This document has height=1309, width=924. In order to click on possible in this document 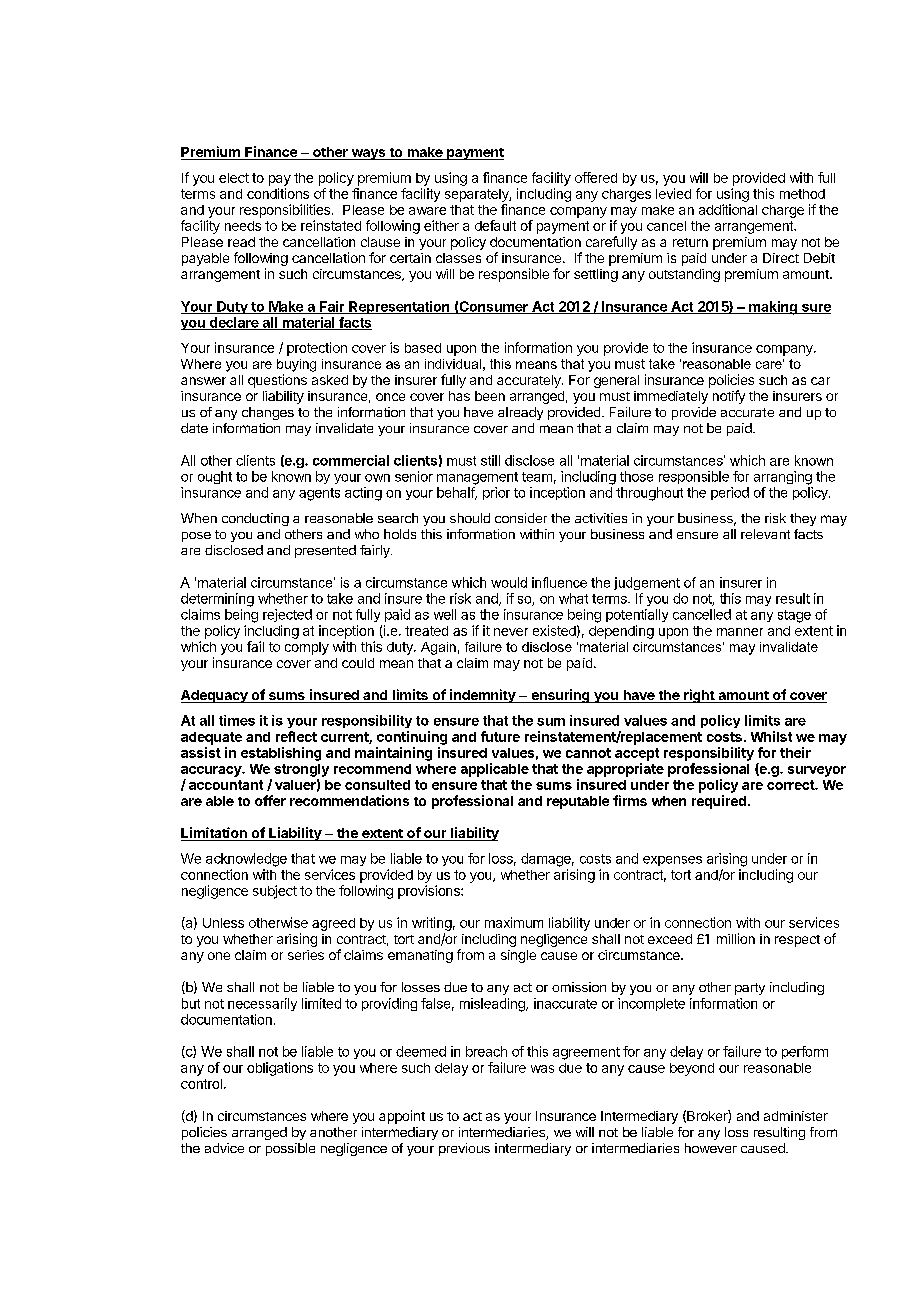, I will do `click(290, 1149)`.
